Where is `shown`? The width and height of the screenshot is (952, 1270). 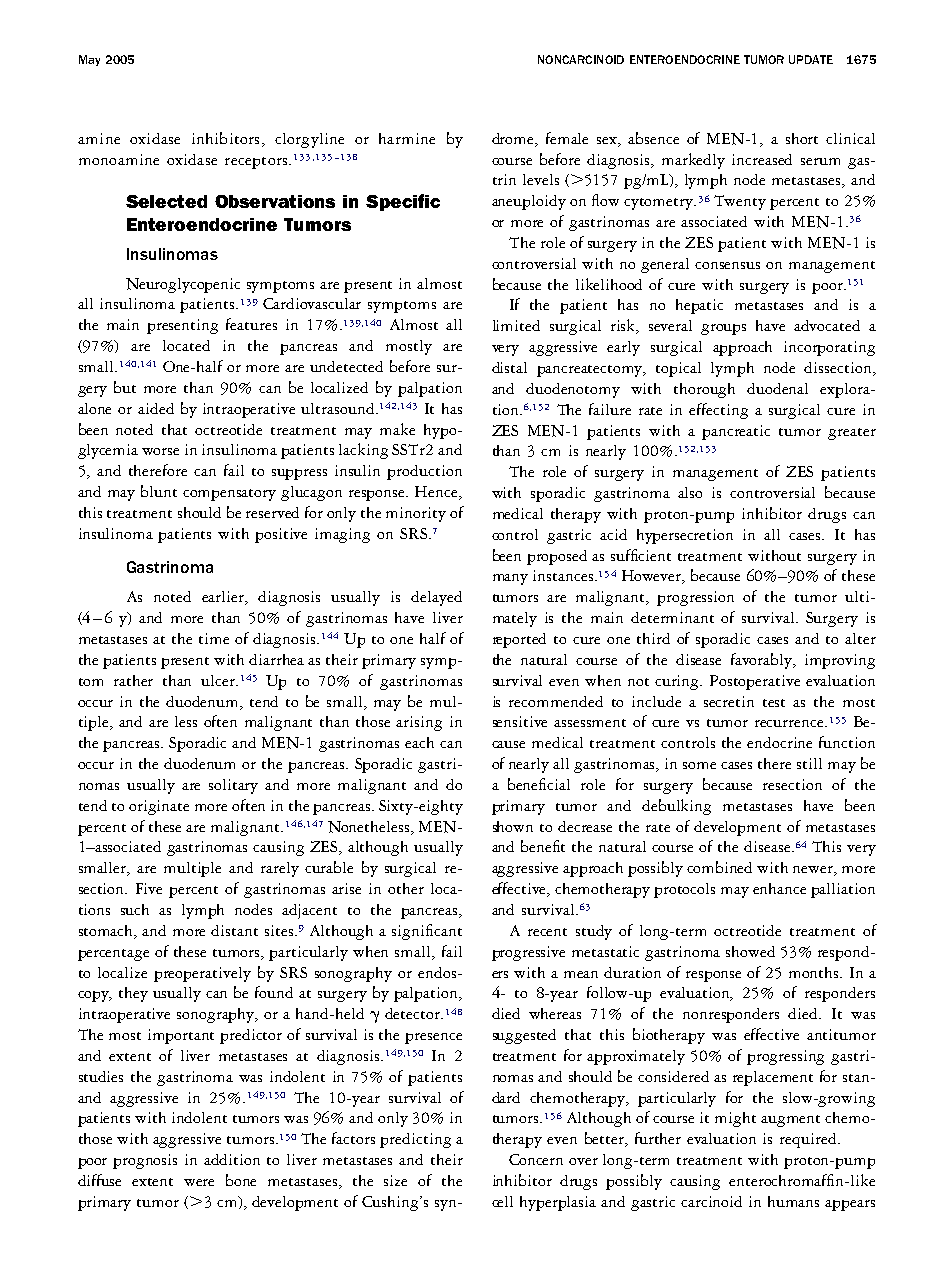 shown is located at coordinates (513, 826).
